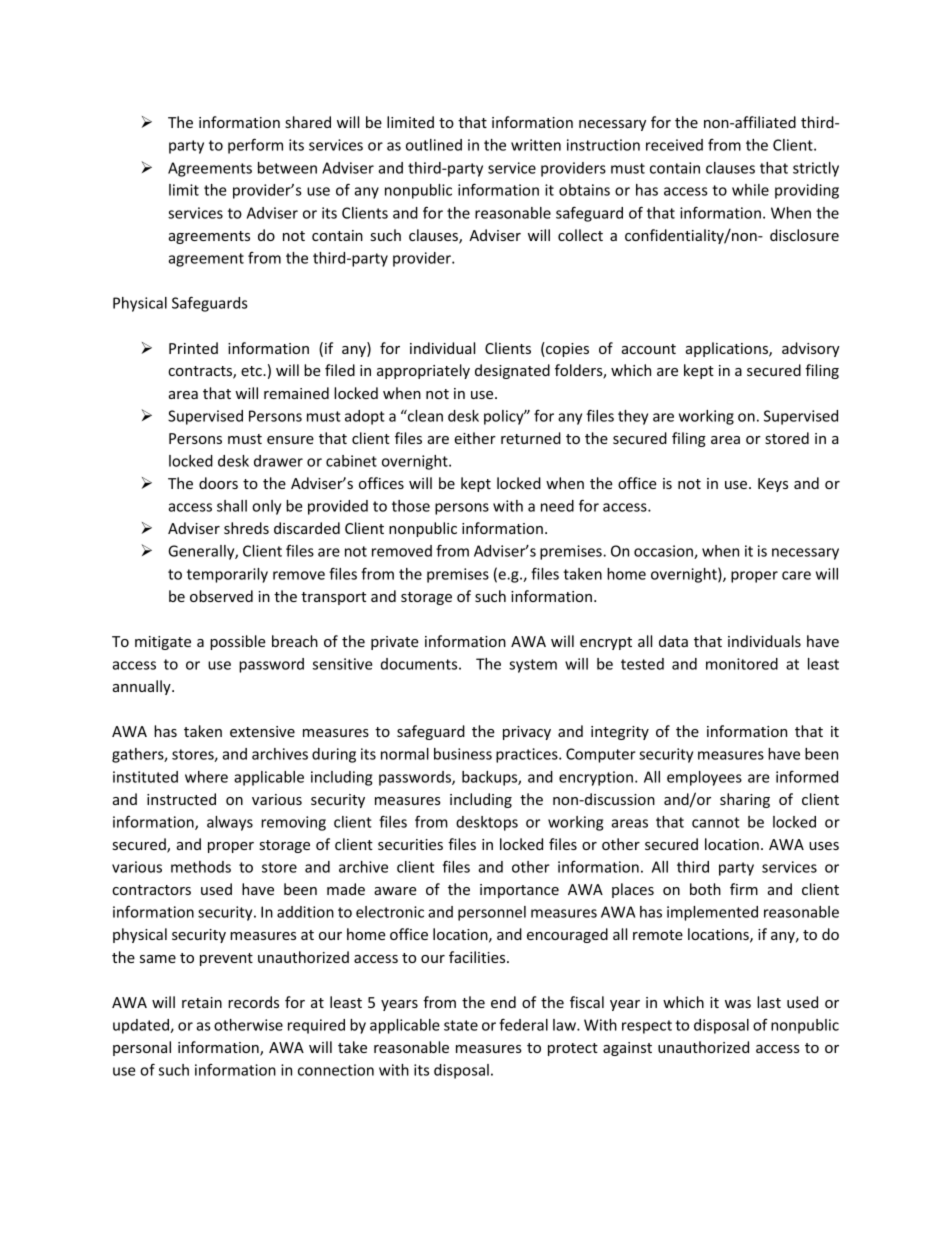 The height and width of the image is (1233, 952). Describe the element at coordinates (811, 349) in the image. I see `advisory` at that location.
